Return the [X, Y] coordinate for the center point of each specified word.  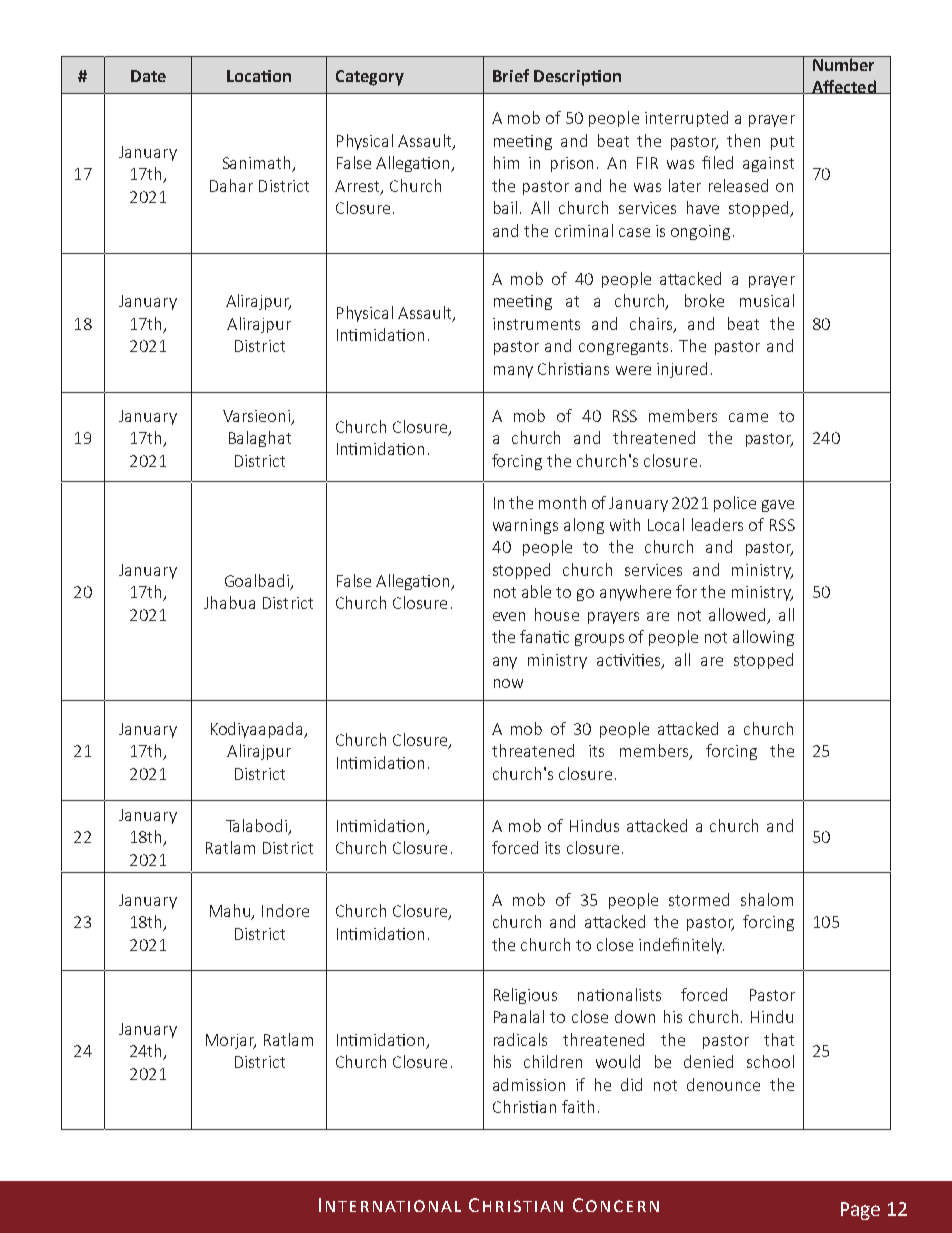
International [390, 1205]
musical [767, 300]
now [508, 683]
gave [778, 506]
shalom [767, 899]
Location [259, 76]
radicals [520, 1039]
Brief [511, 75]
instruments [536, 324]
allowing [763, 638]
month [562, 502]
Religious [525, 996]
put [782, 143]
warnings [525, 526]
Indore [285, 910]
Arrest [358, 187]
